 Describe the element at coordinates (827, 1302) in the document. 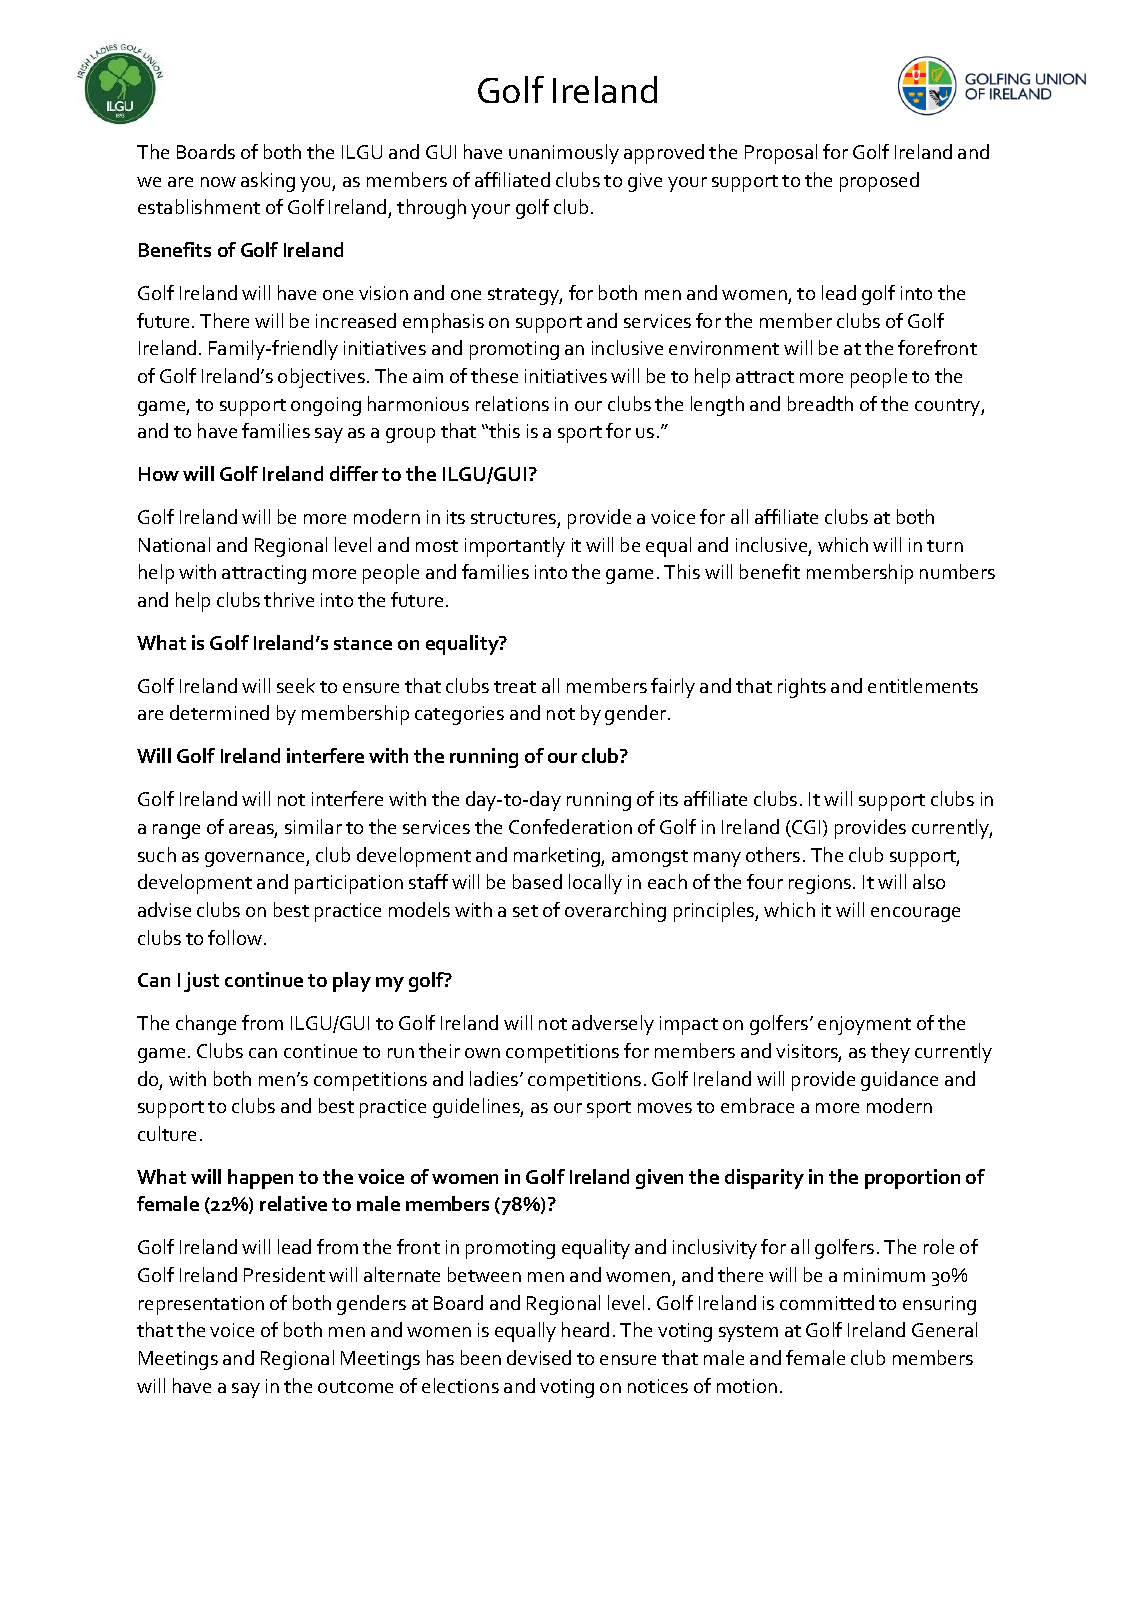

I see `committed` at that location.
